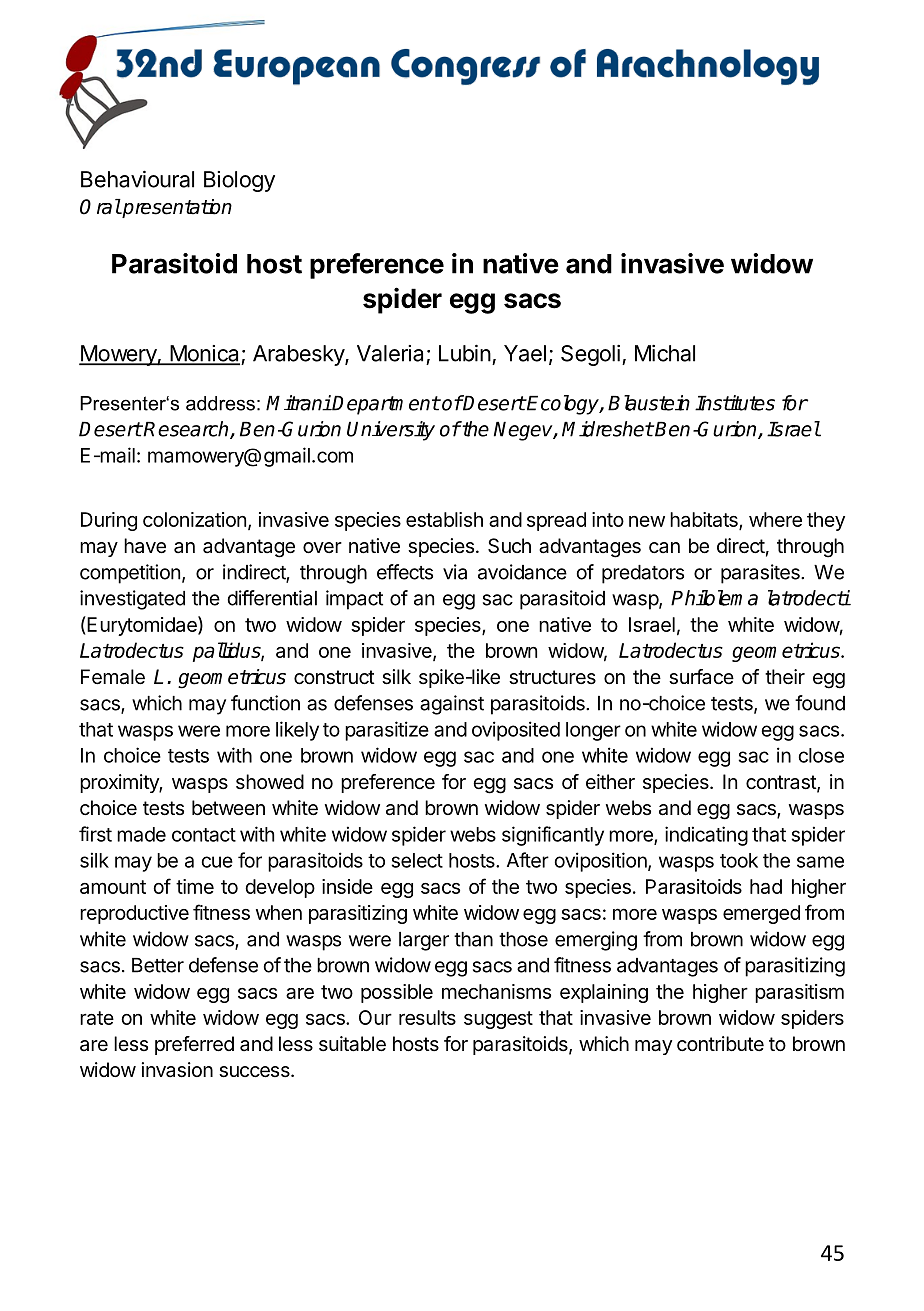 This screenshot has width=924, height=1311. Describe the element at coordinates (194, 1045) in the screenshot. I see `preferred` at that location.
